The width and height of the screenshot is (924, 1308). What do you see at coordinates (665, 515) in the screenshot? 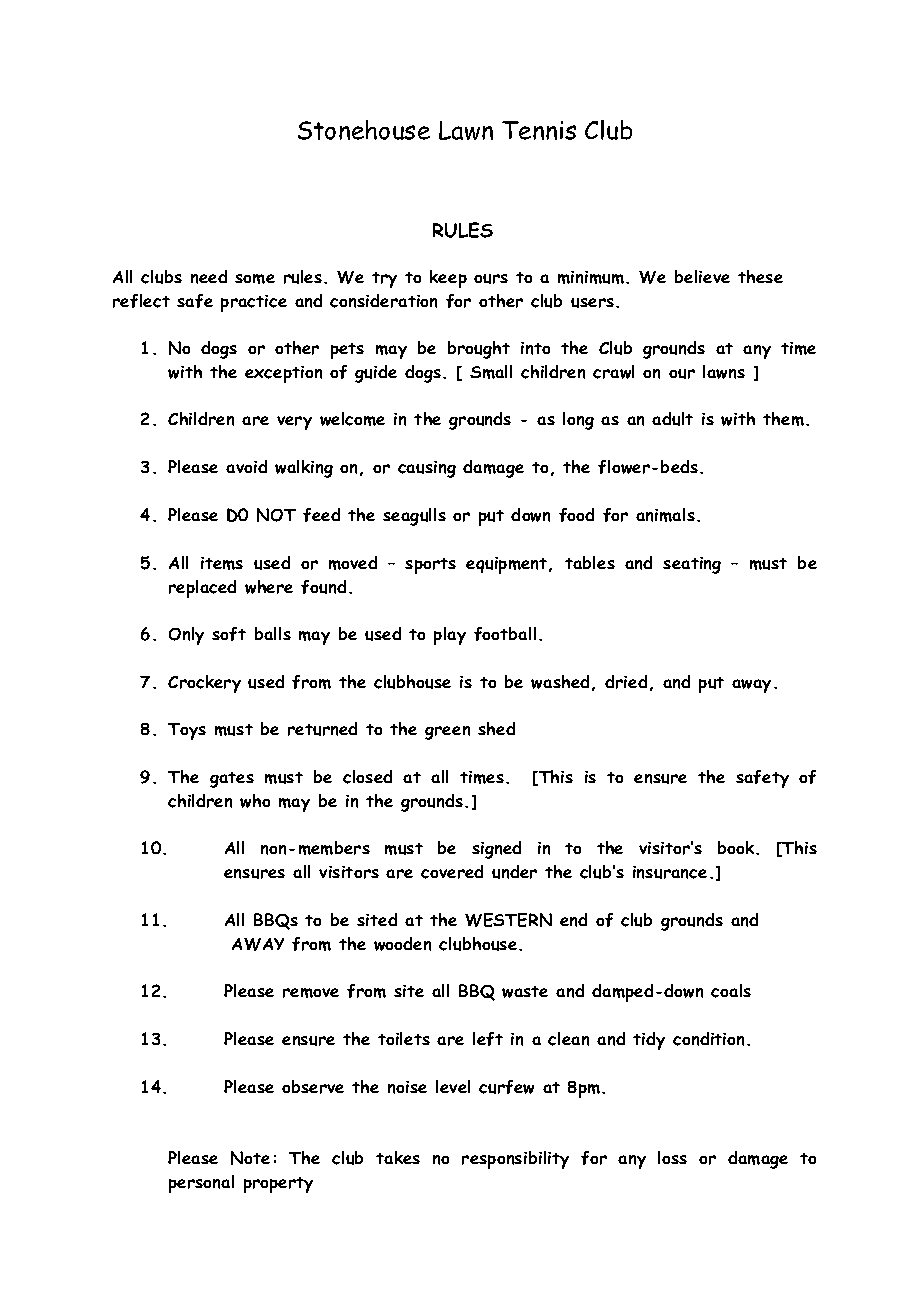
I see `animals` at bounding box center [665, 515].
